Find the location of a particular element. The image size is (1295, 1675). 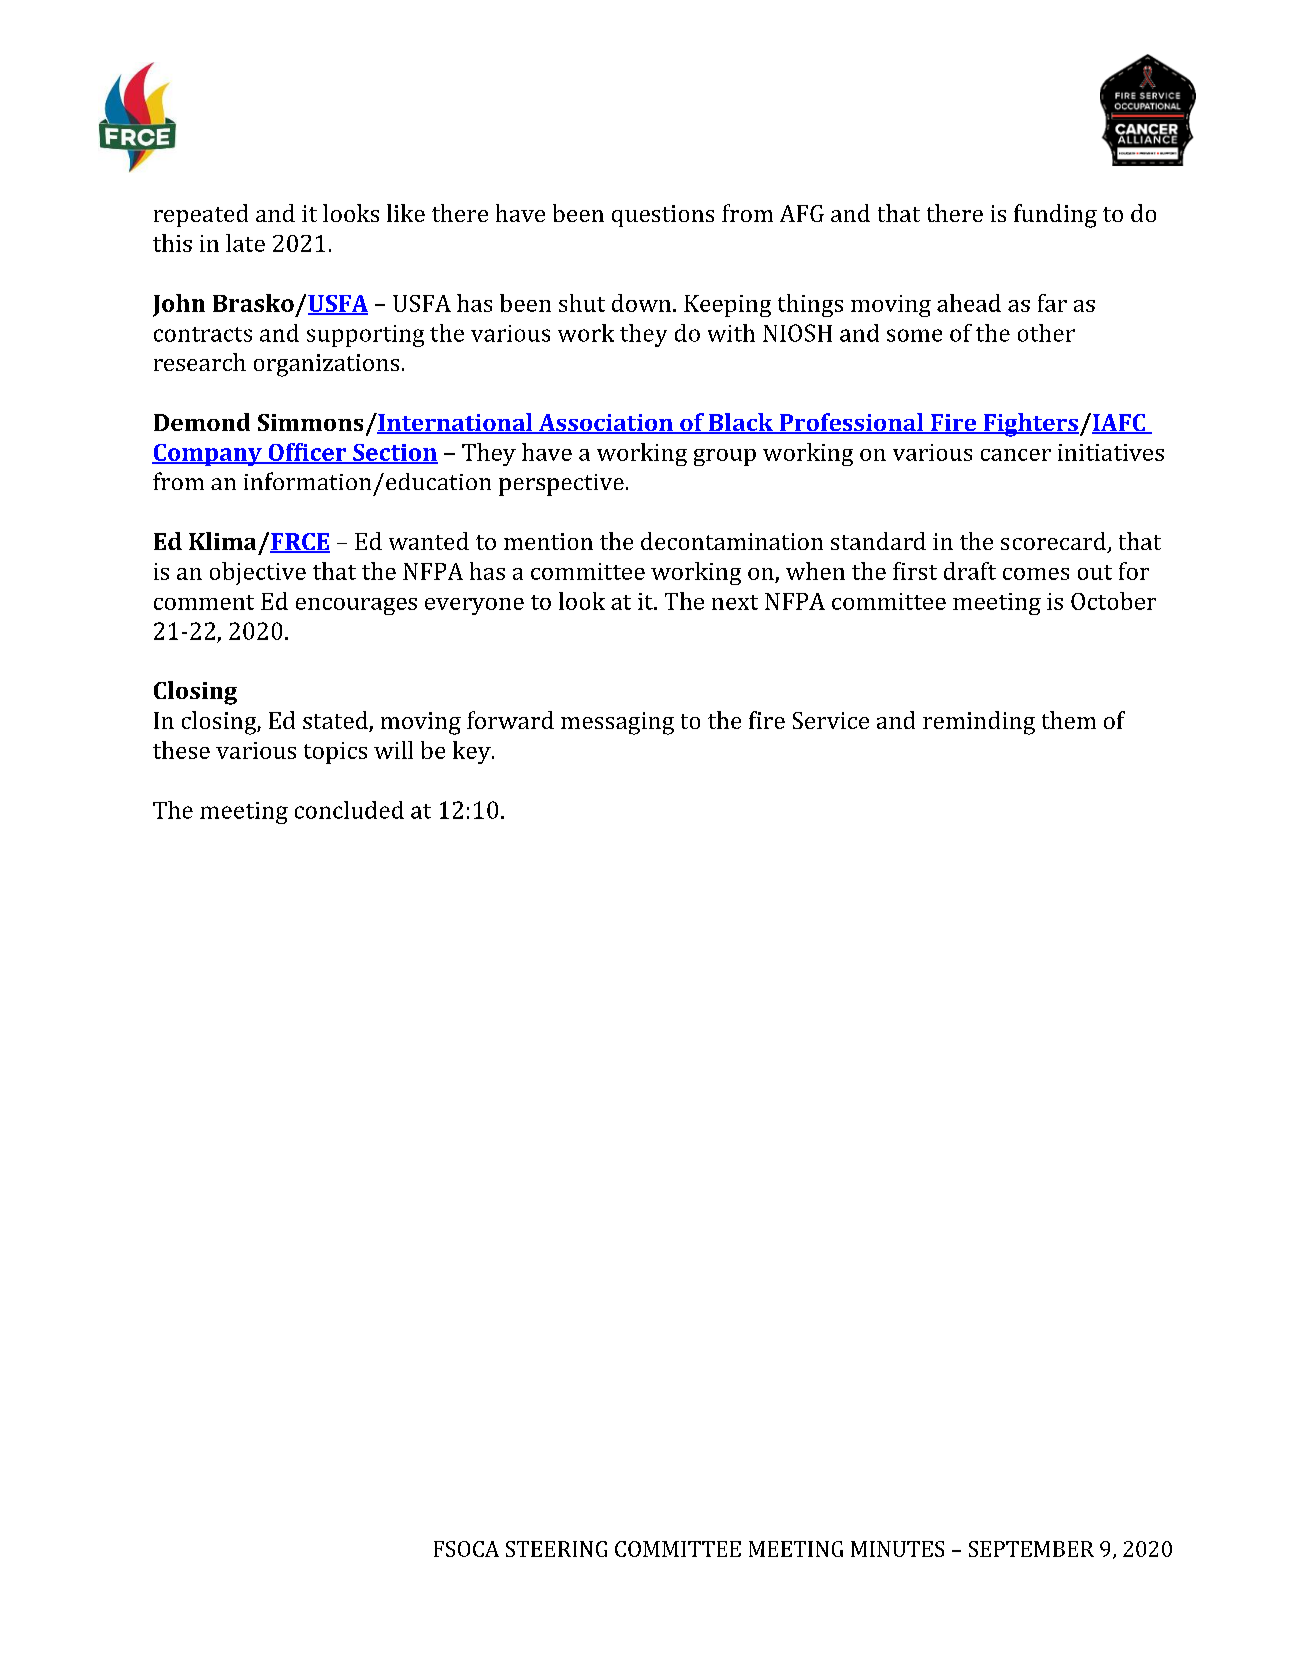

funding is located at coordinates (1055, 216).
